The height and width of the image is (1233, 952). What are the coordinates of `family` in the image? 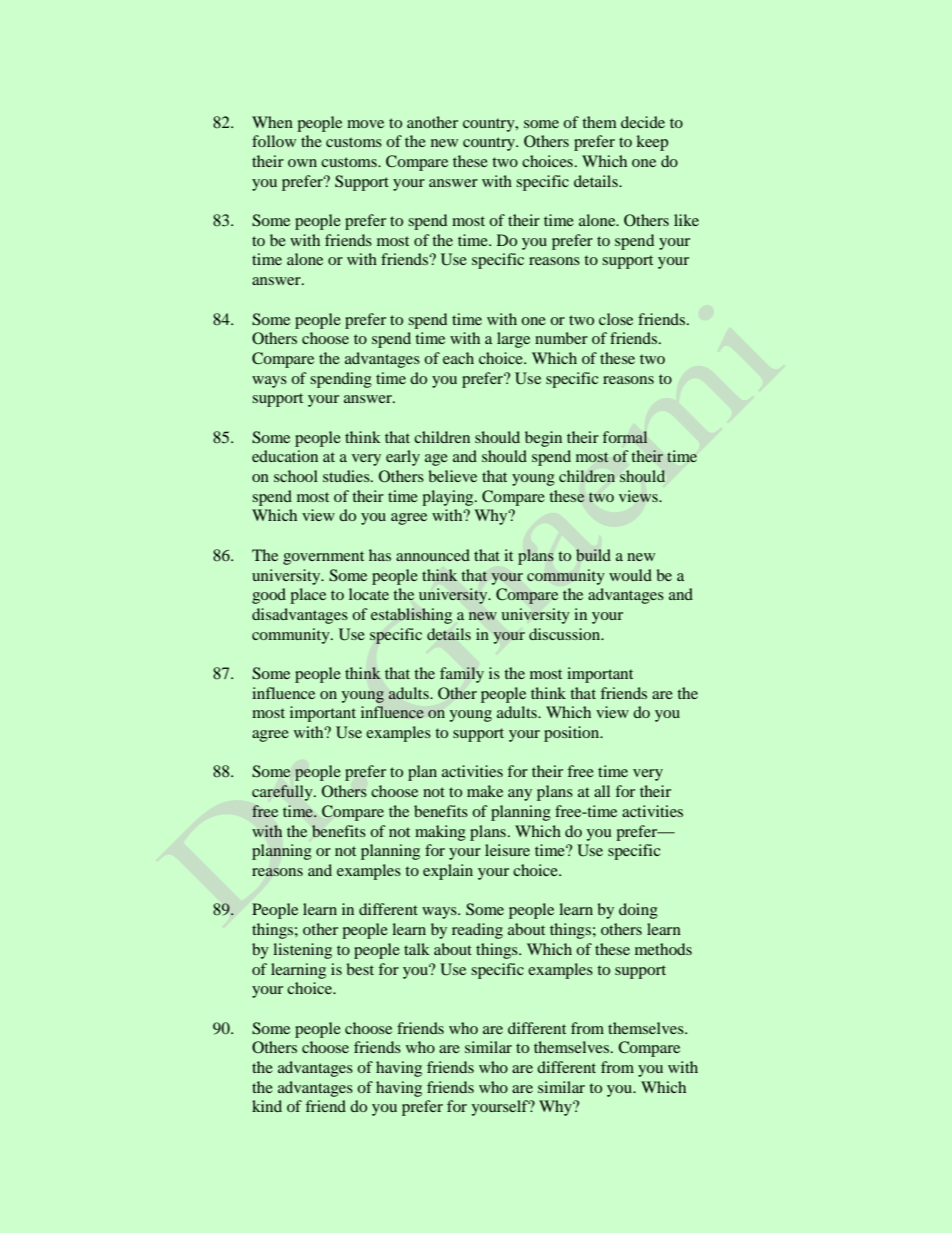 It's located at (462, 675).
